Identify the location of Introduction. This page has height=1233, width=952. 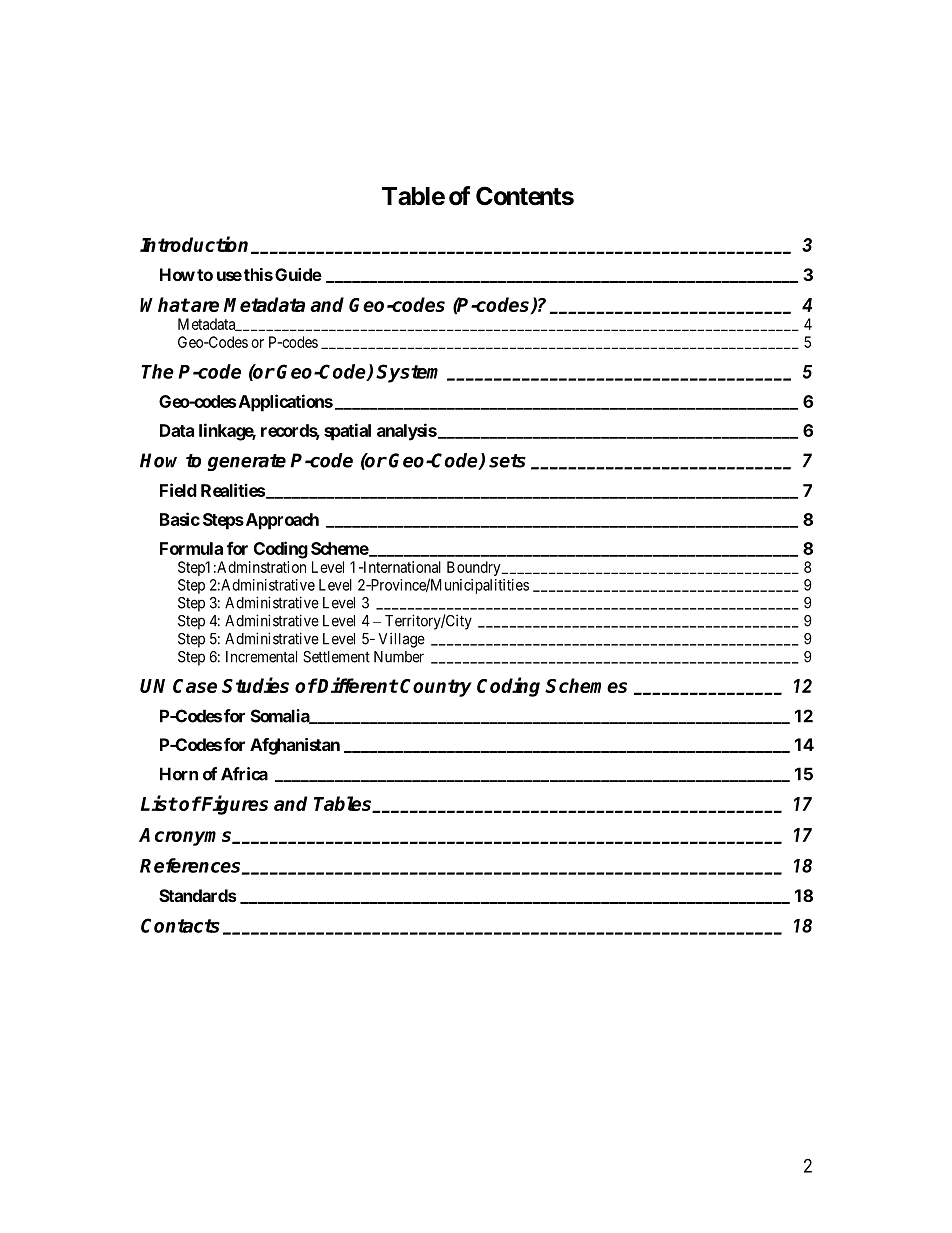
(196, 245).
